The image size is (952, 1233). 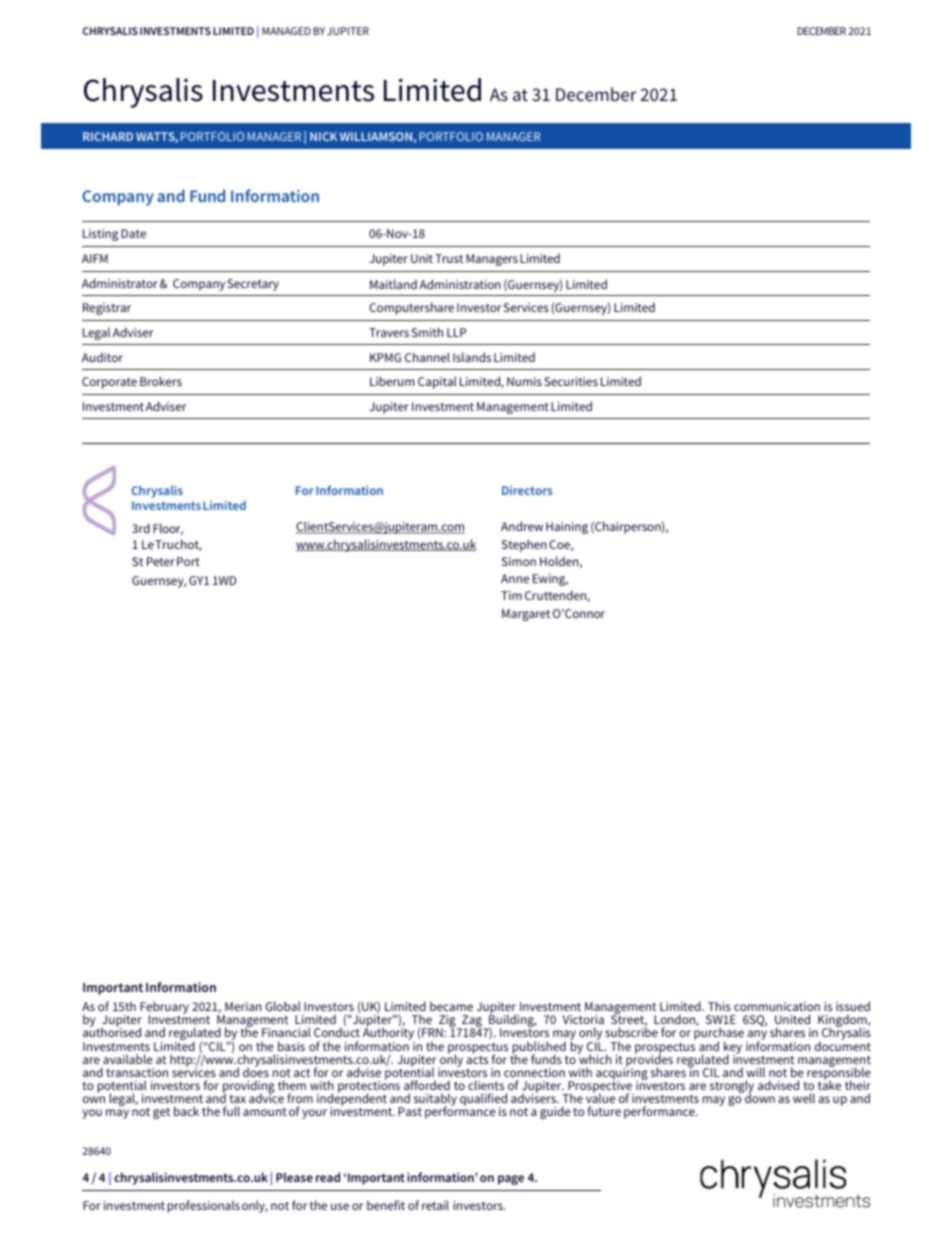 What do you see at coordinates (777, 1006) in the document?
I see `communication` at bounding box center [777, 1006].
